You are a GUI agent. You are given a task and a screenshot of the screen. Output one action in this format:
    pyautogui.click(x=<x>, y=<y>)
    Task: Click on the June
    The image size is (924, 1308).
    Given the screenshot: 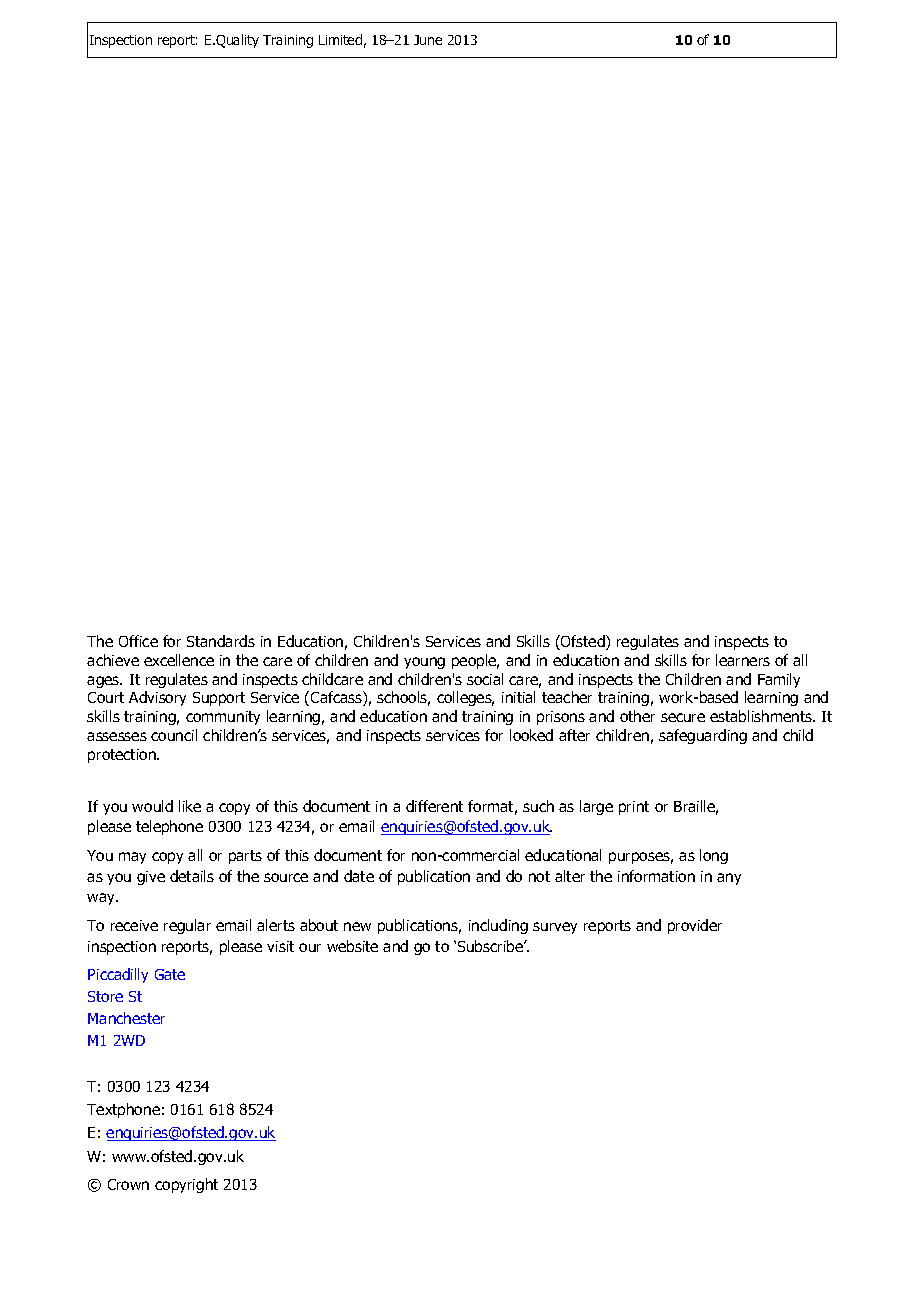 What is the action you would take?
    pyautogui.click(x=428, y=40)
